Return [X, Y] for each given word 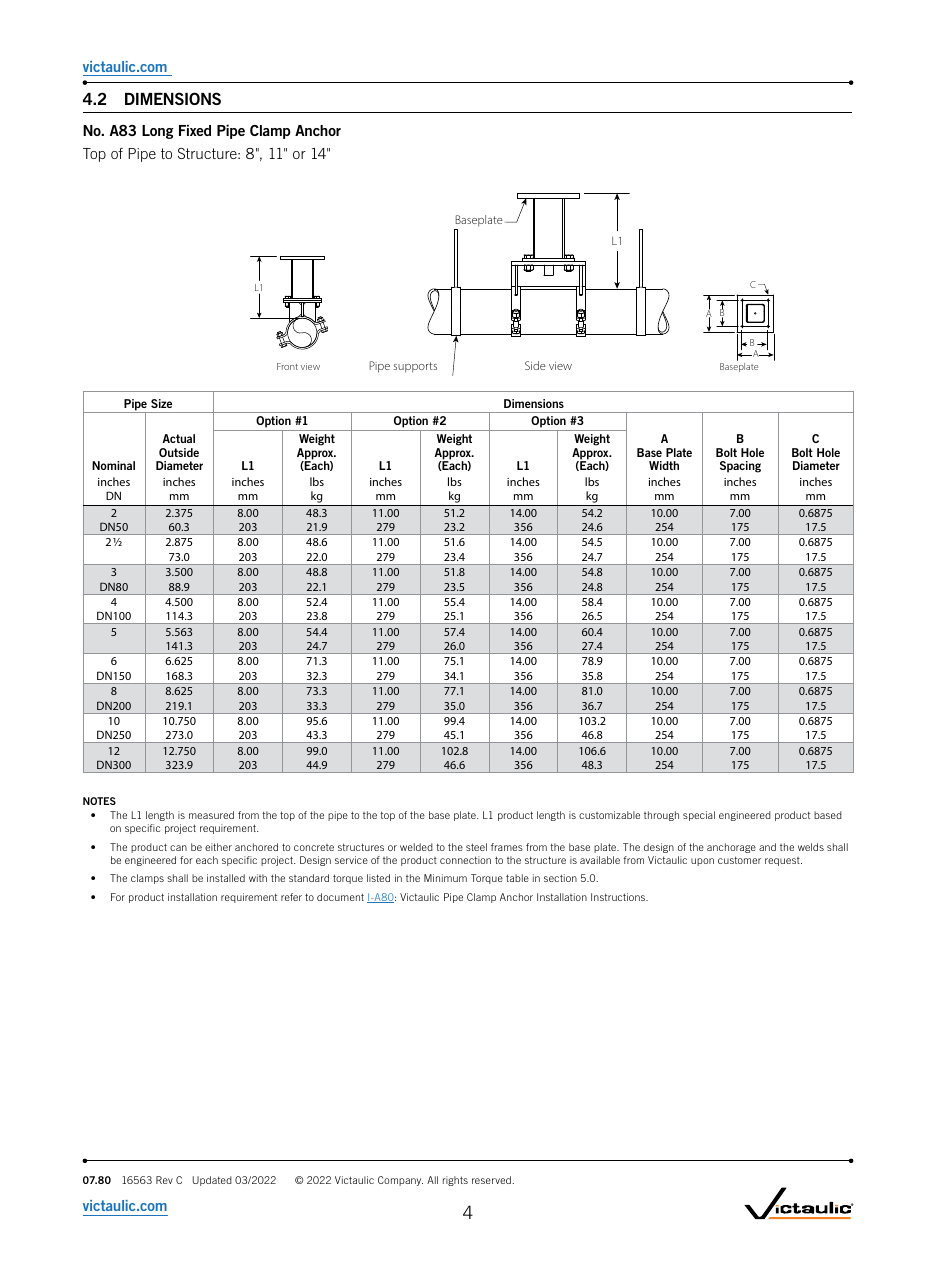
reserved [492, 1180]
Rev [164, 1180]
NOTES [99, 801]
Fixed [195, 130]
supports [415, 367]
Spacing [740, 467]
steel [476, 847]
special [699, 816]
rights [455, 1181]
